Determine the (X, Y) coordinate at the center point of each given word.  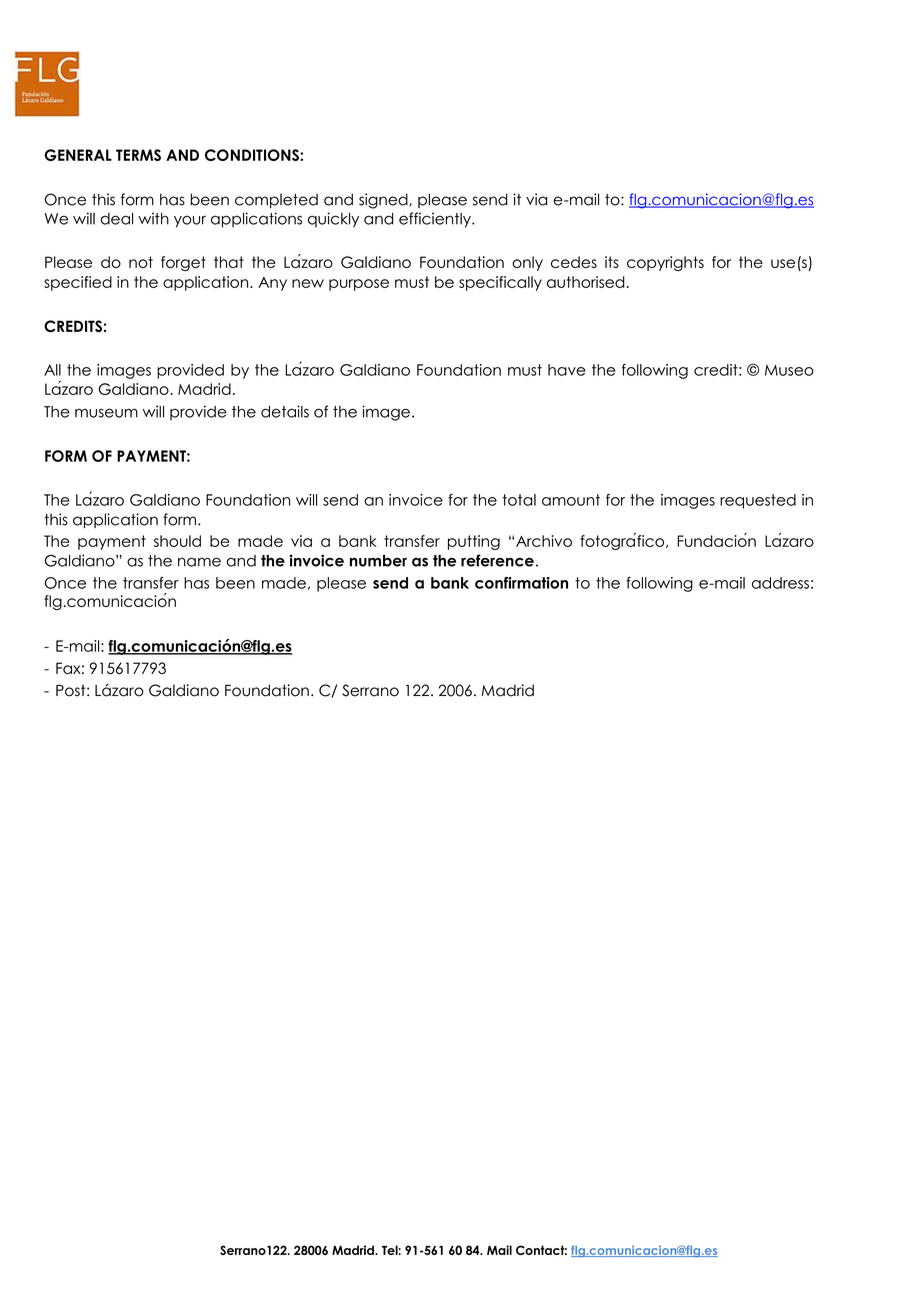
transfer (151, 583)
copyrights (665, 263)
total (519, 500)
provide (198, 412)
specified (78, 283)
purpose (359, 285)
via (536, 199)
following (655, 371)
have (567, 370)
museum (106, 413)
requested (758, 501)
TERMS (138, 155)
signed (384, 201)
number (378, 561)
